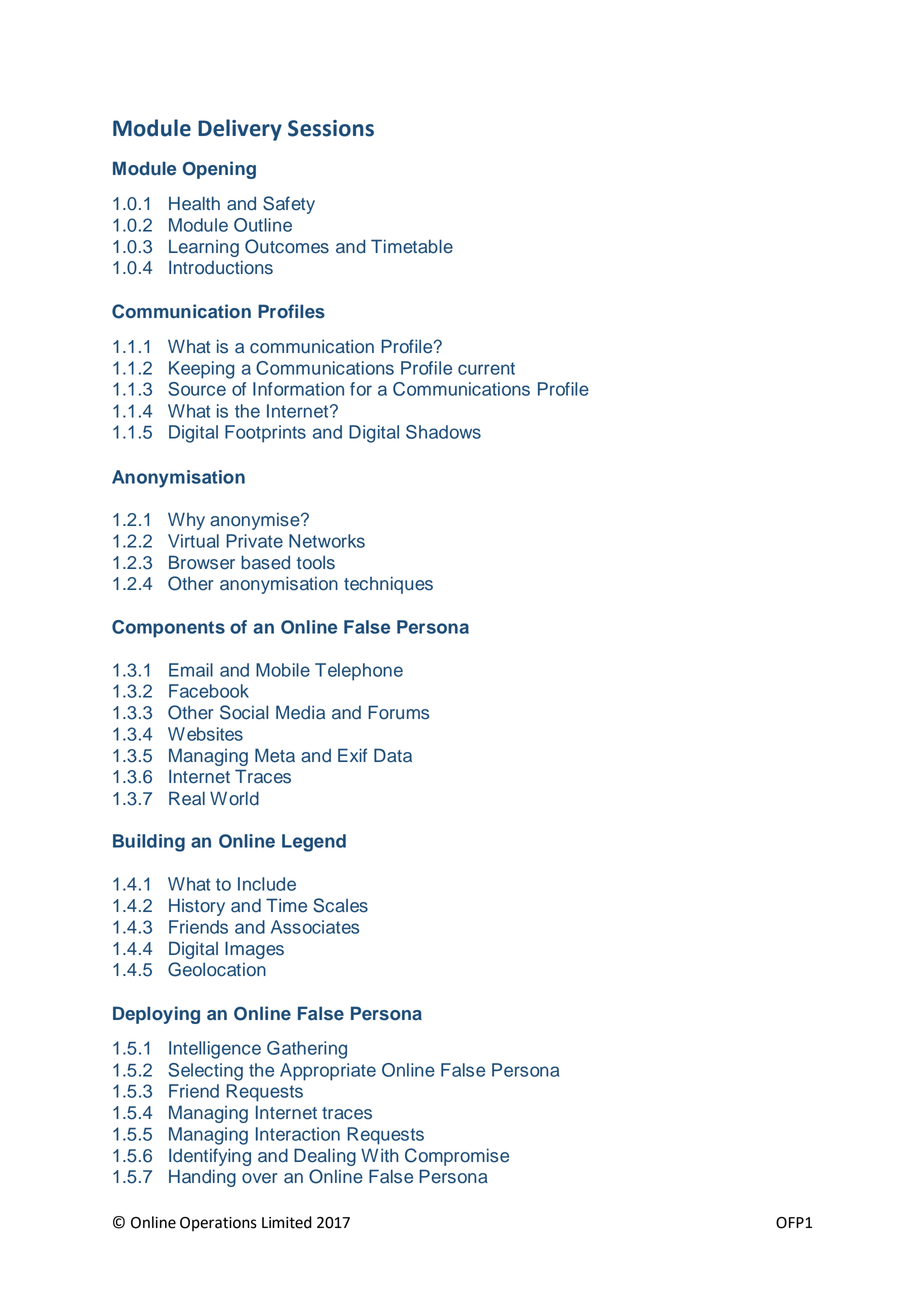 This screenshot has height=1308, width=924. What do you see at coordinates (457, 1157) in the screenshot?
I see `Compromise` at bounding box center [457, 1157].
